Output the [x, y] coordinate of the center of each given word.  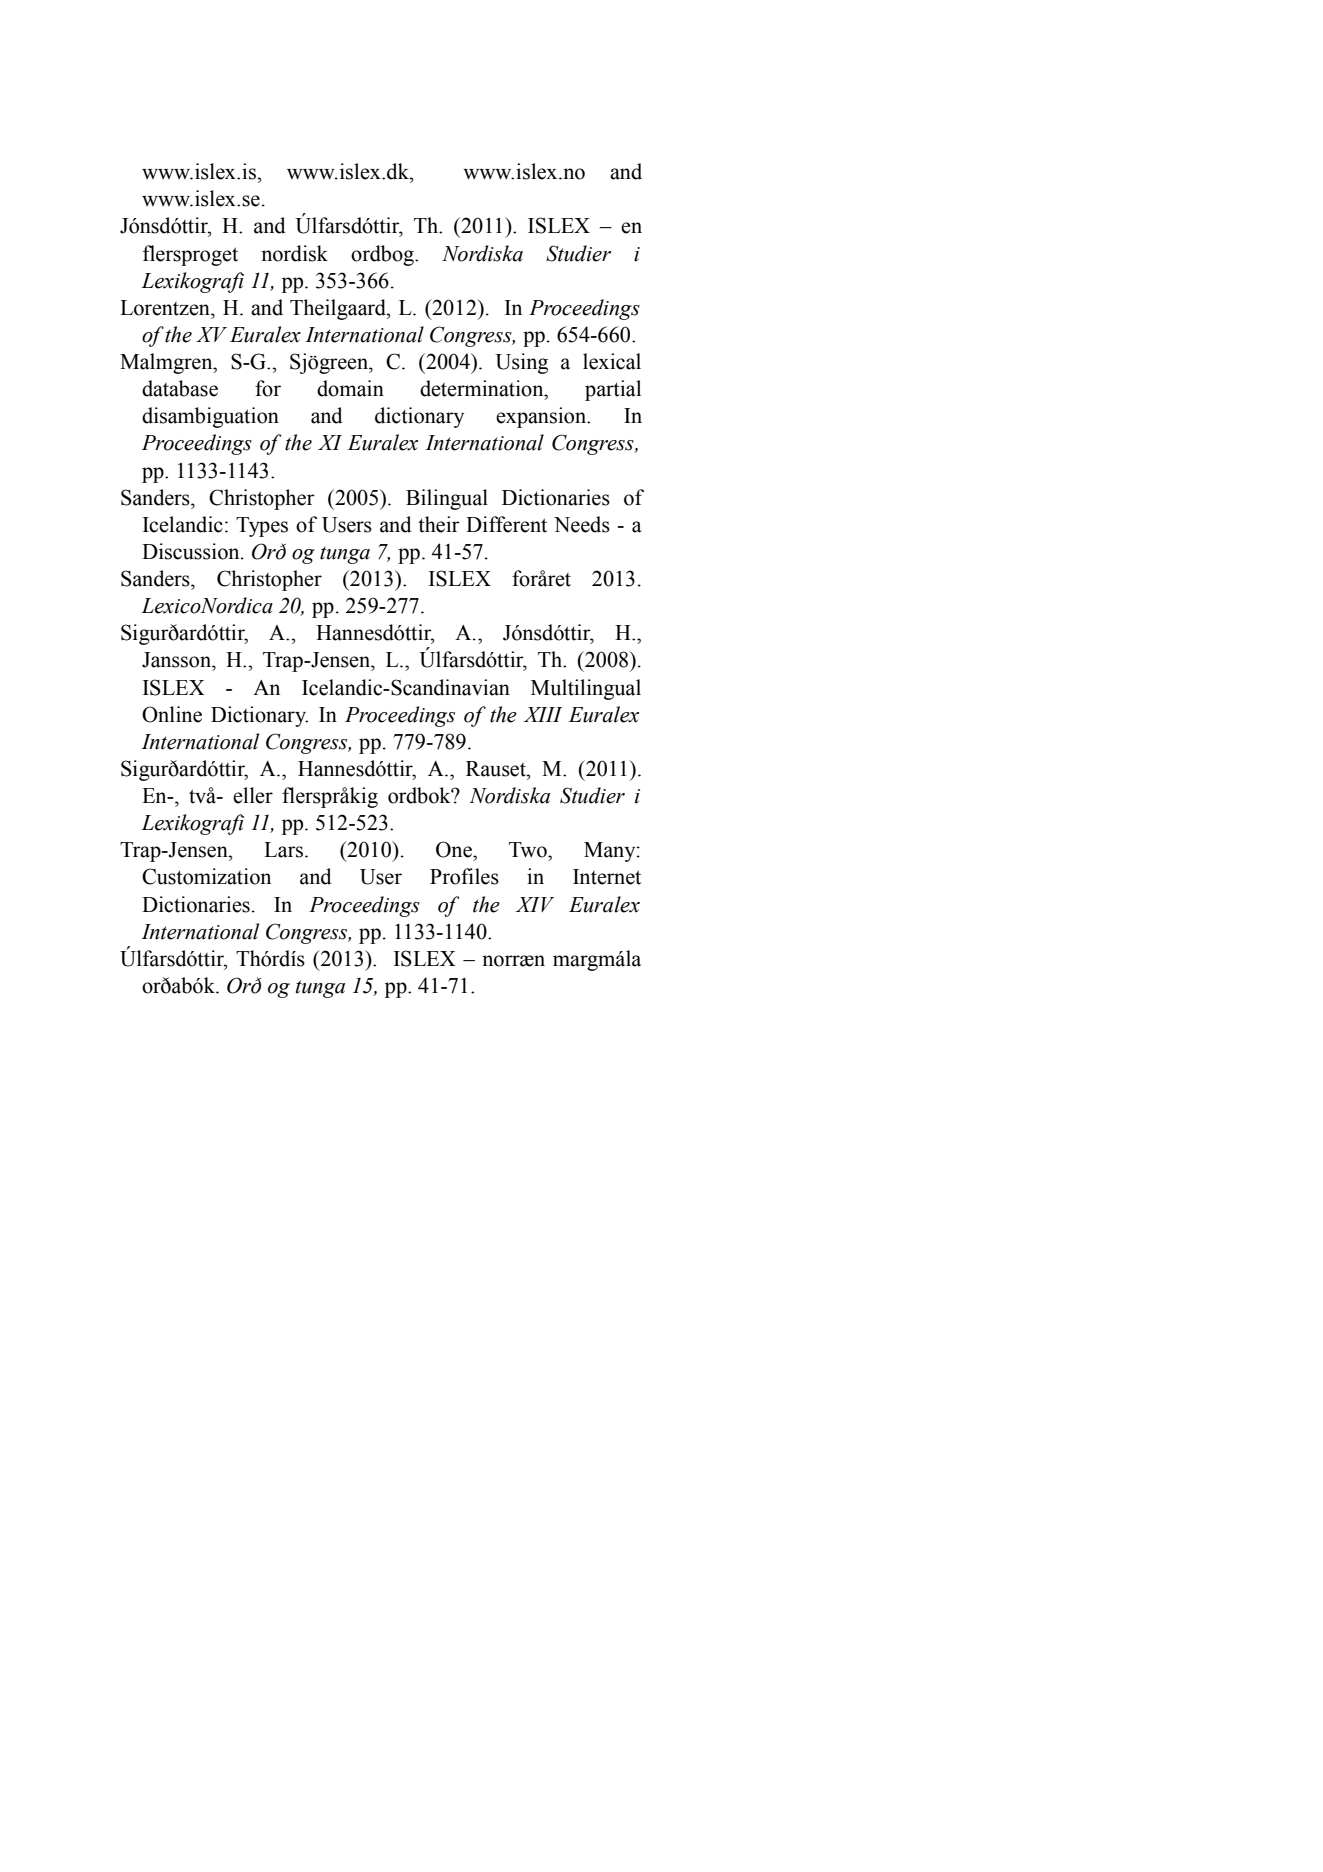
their [439, 524]
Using [521, 363]
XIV [535, 904]
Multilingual [586, 689]
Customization [206, 876]
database [180, 388]
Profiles [464, 876]
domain [350, 388]
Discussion [192, 551]
